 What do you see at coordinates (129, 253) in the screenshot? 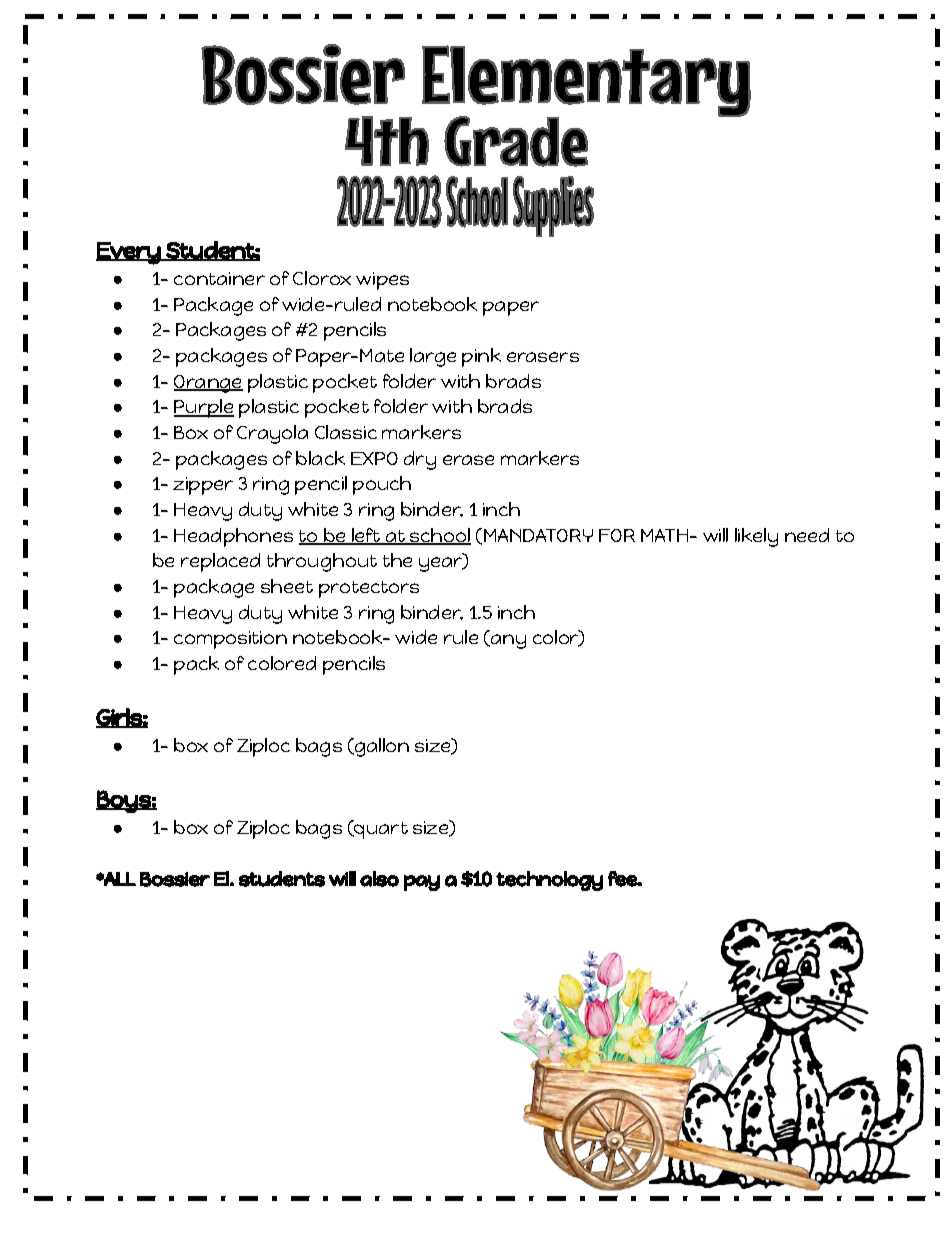
I see `Every` at bounding box center [129, 253].
